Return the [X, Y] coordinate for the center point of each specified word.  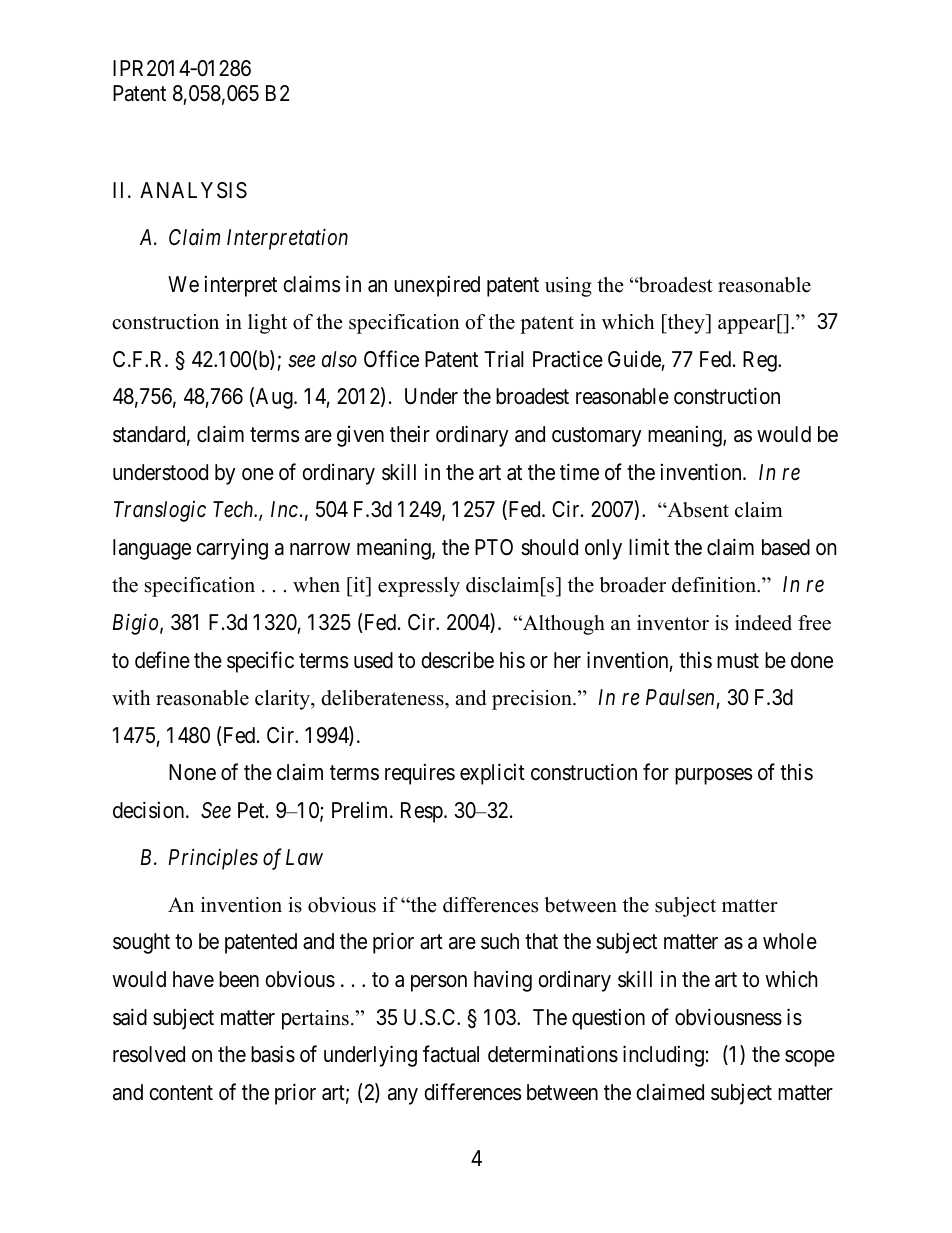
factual [451, 1054]
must [738, 661]
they [686, 324]
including [663, 1056]
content [181, 1093]
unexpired [437, 286]
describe [457, 660]
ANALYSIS [193, 190]
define [162, 660]
